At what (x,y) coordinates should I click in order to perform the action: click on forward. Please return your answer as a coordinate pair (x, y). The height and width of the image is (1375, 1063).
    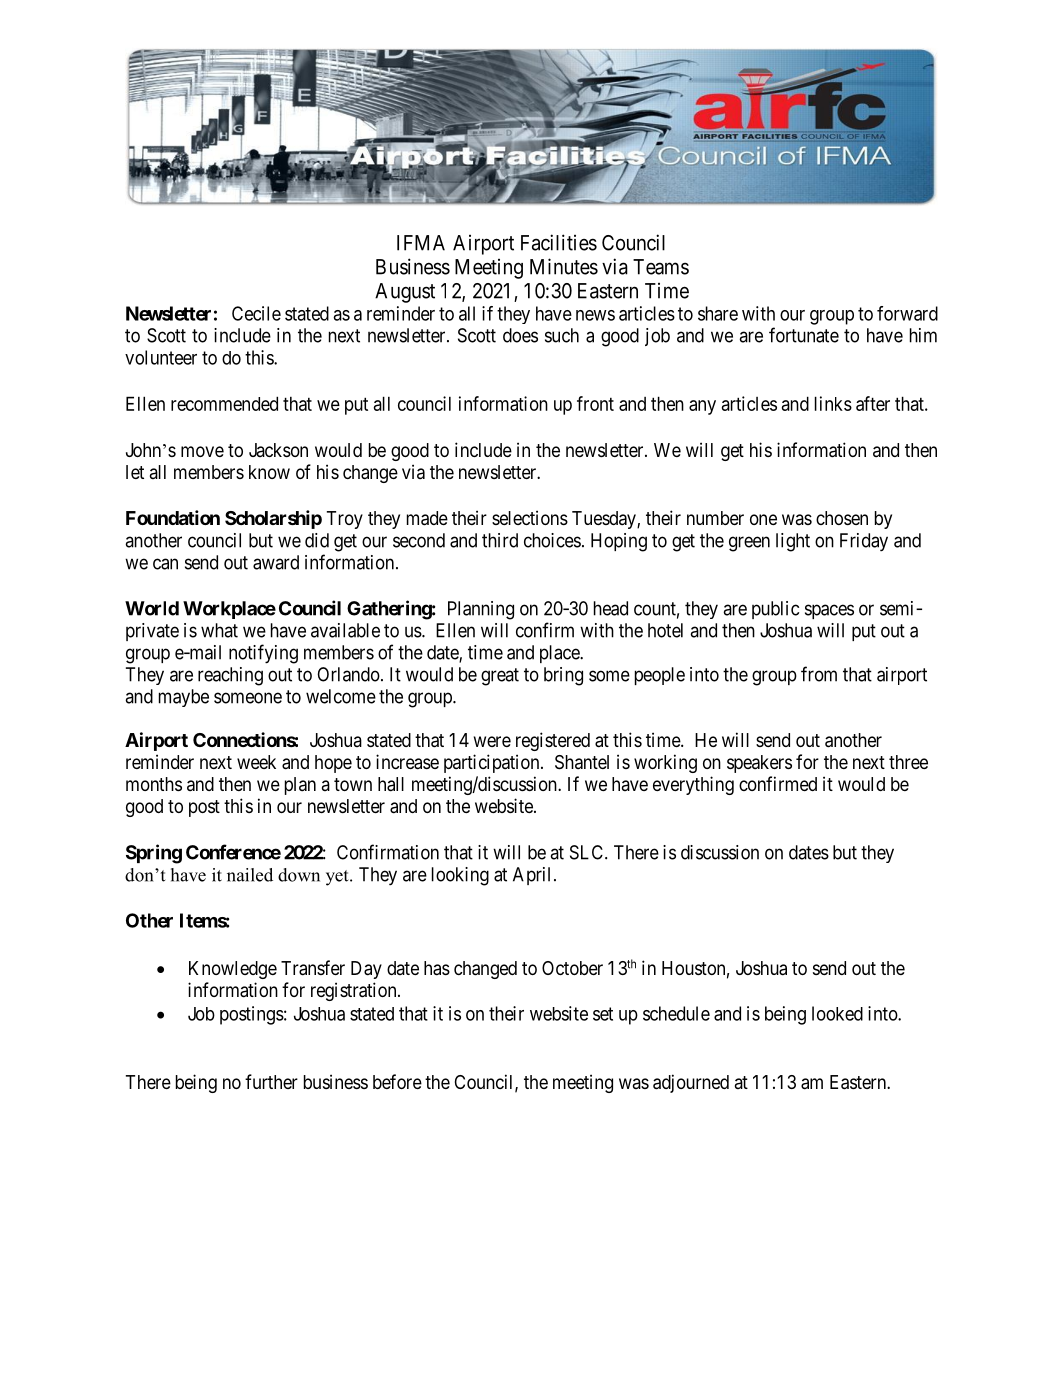
    Looking at the image, I should click on (907, 313).
